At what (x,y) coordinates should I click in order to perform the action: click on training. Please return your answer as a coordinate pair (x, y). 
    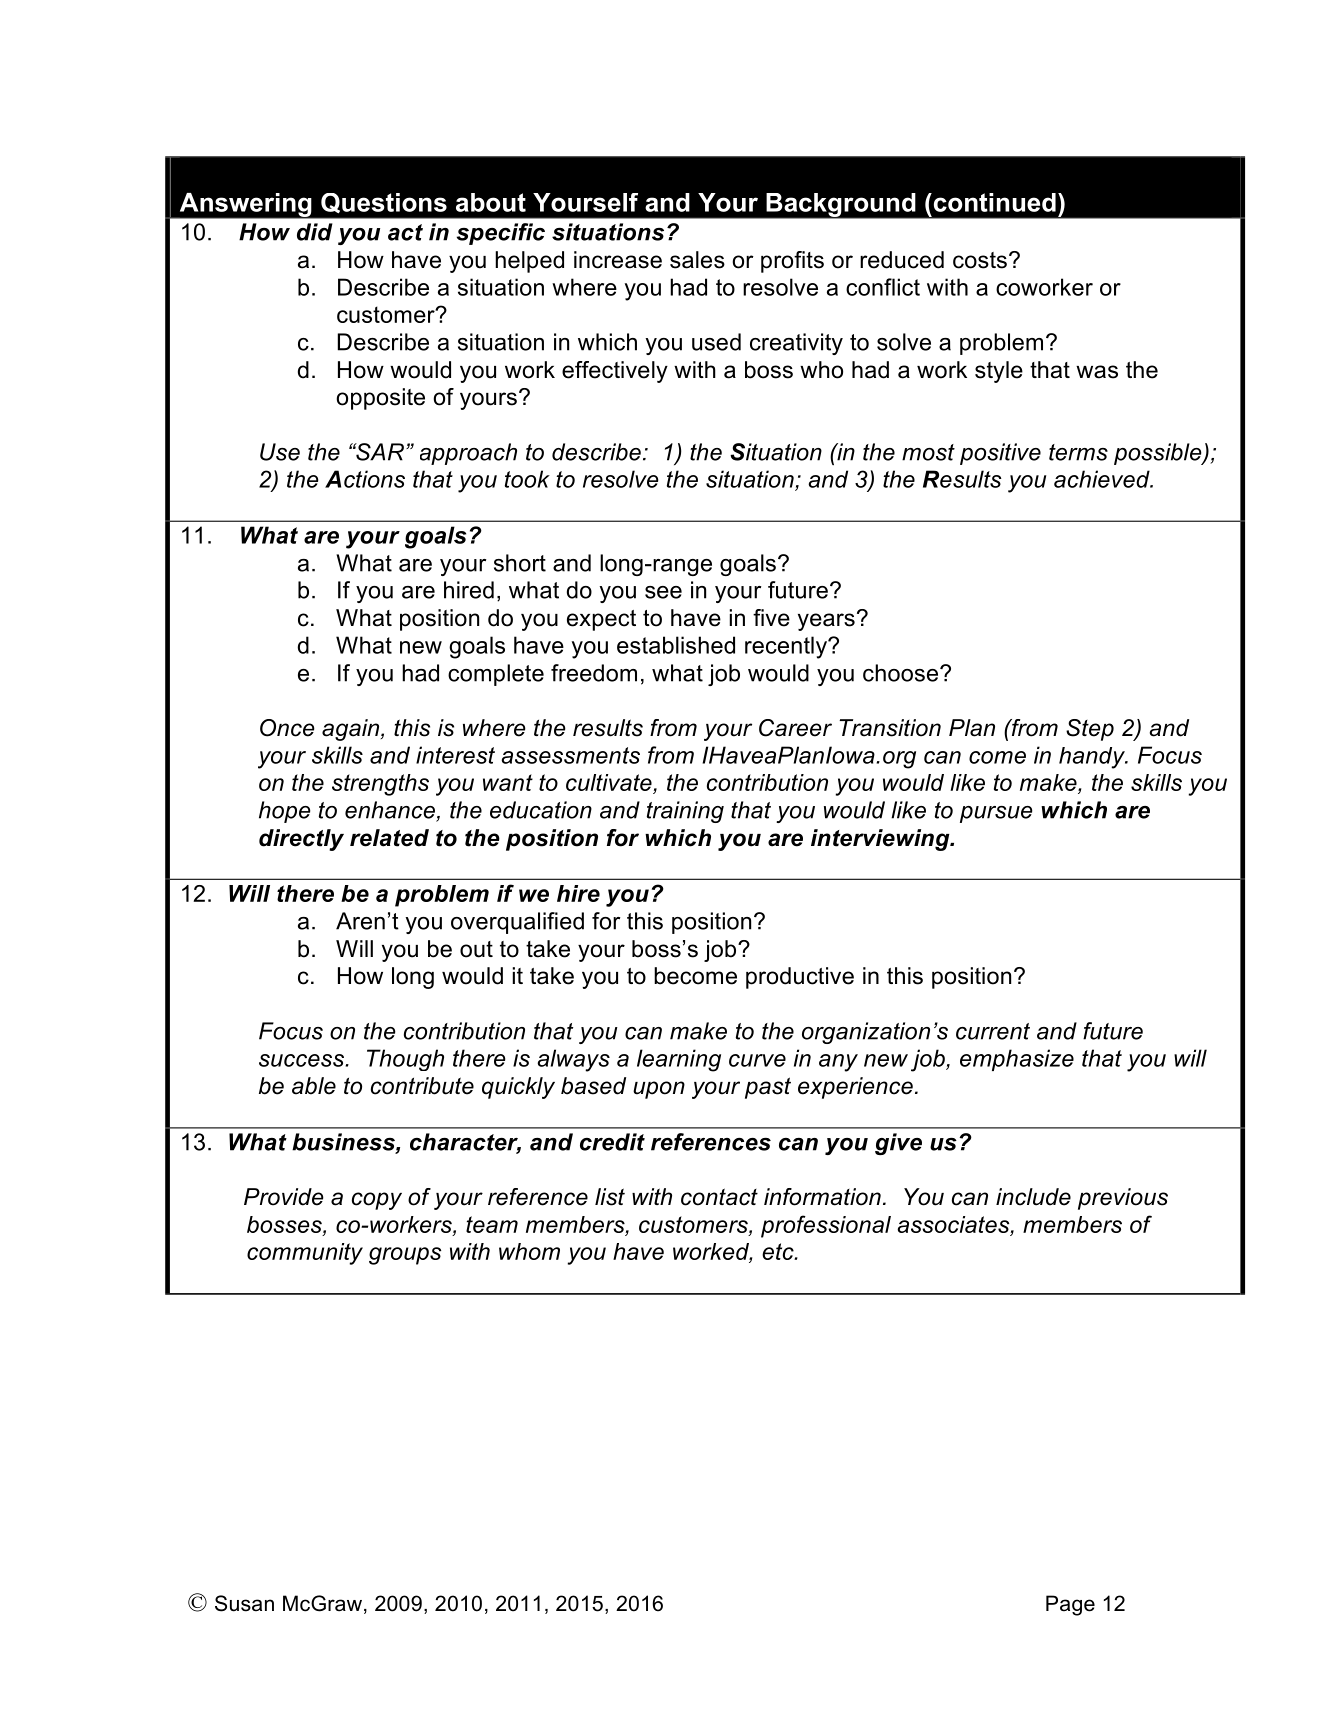
    Looking at the image, I should click on (685, 812).
